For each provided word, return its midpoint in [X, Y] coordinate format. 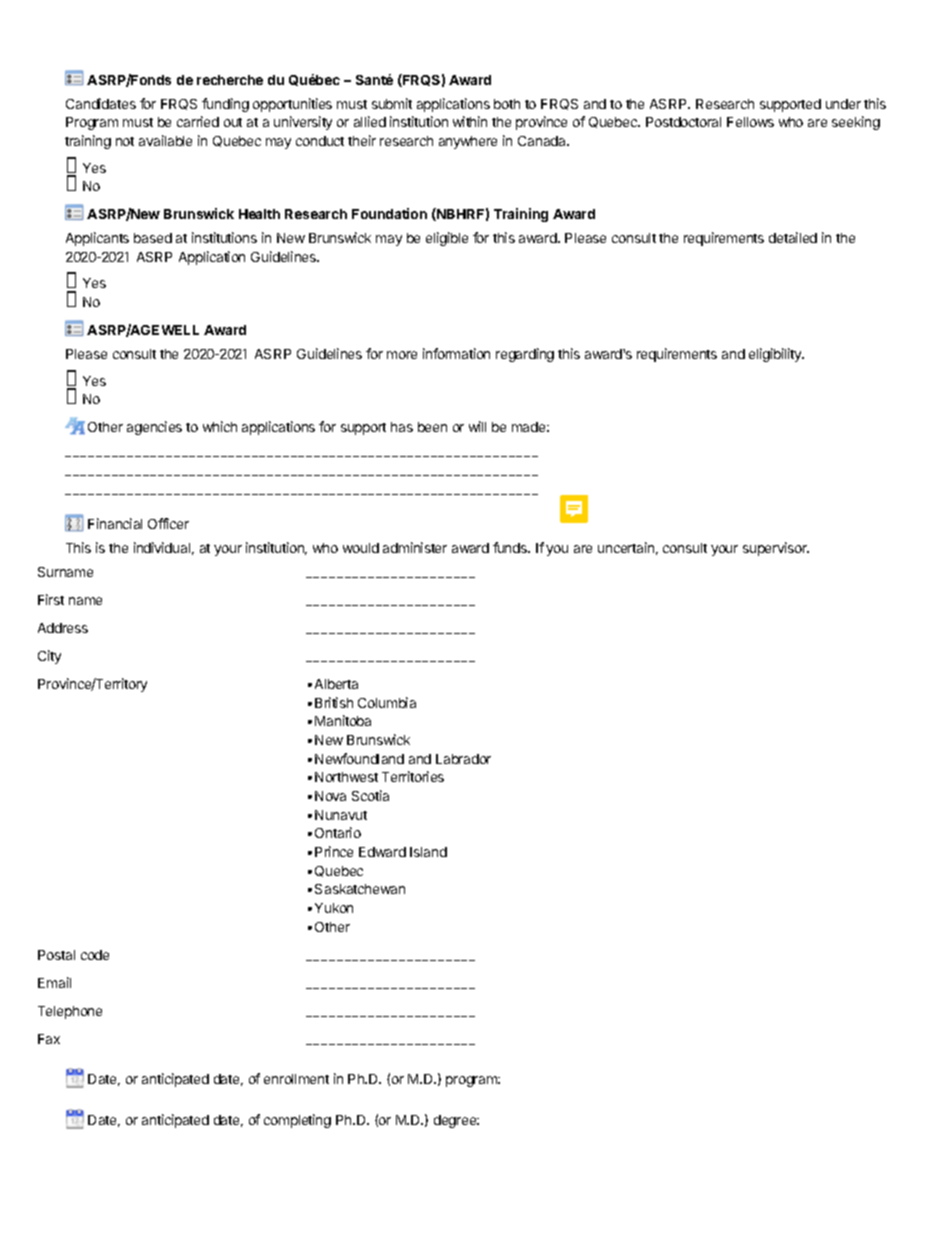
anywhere [468, 142]
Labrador [463, 759]
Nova [330, 796]
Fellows [750, 122]
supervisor [776, 549]
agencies [154, 428]
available [165, 140]
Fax [49, 1039]
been [432, 427]
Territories [413, 776]
